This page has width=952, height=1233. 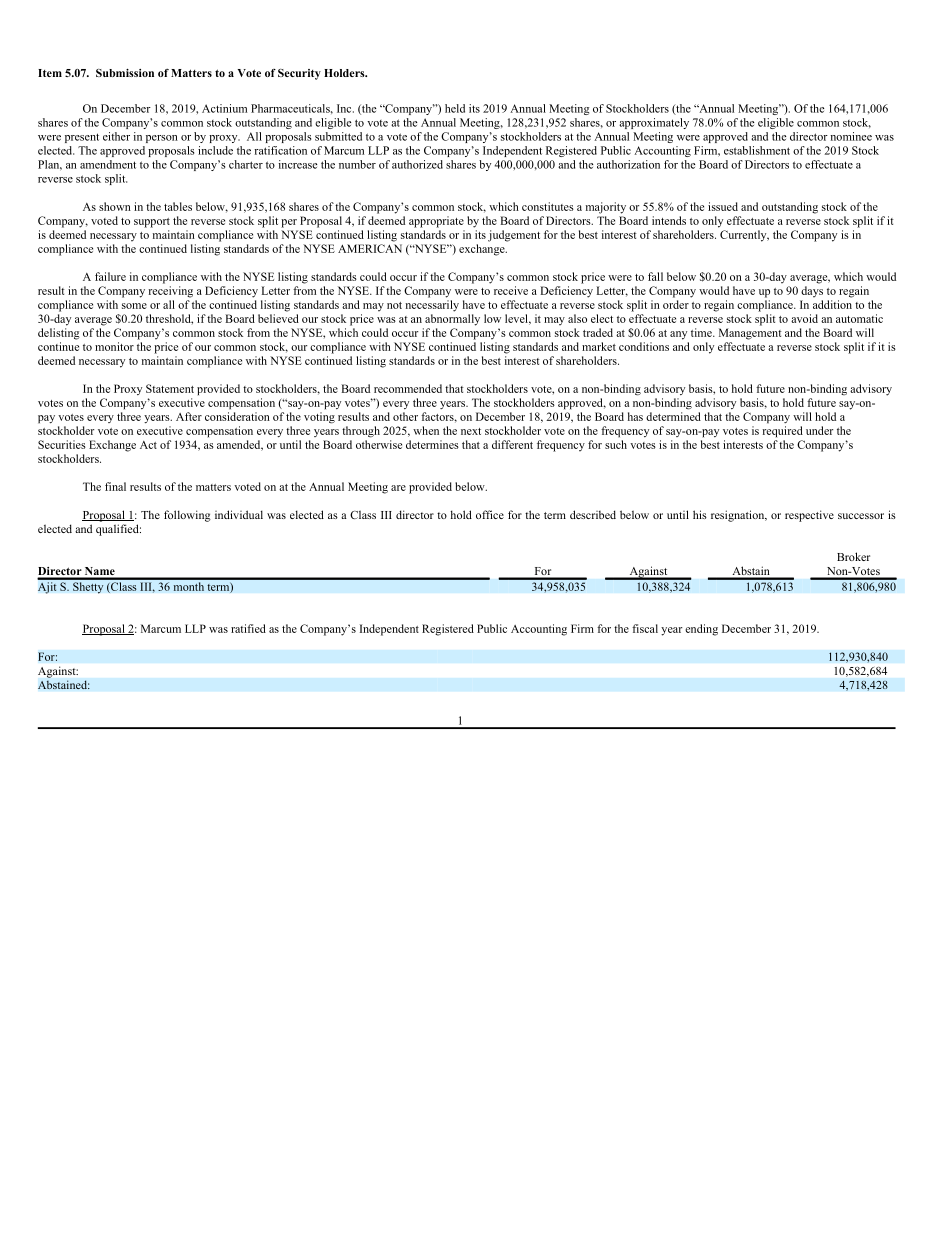 What do you see at coordinates (248, 628) in the page?
I see `ratified` at bounding box center [248, 628].
